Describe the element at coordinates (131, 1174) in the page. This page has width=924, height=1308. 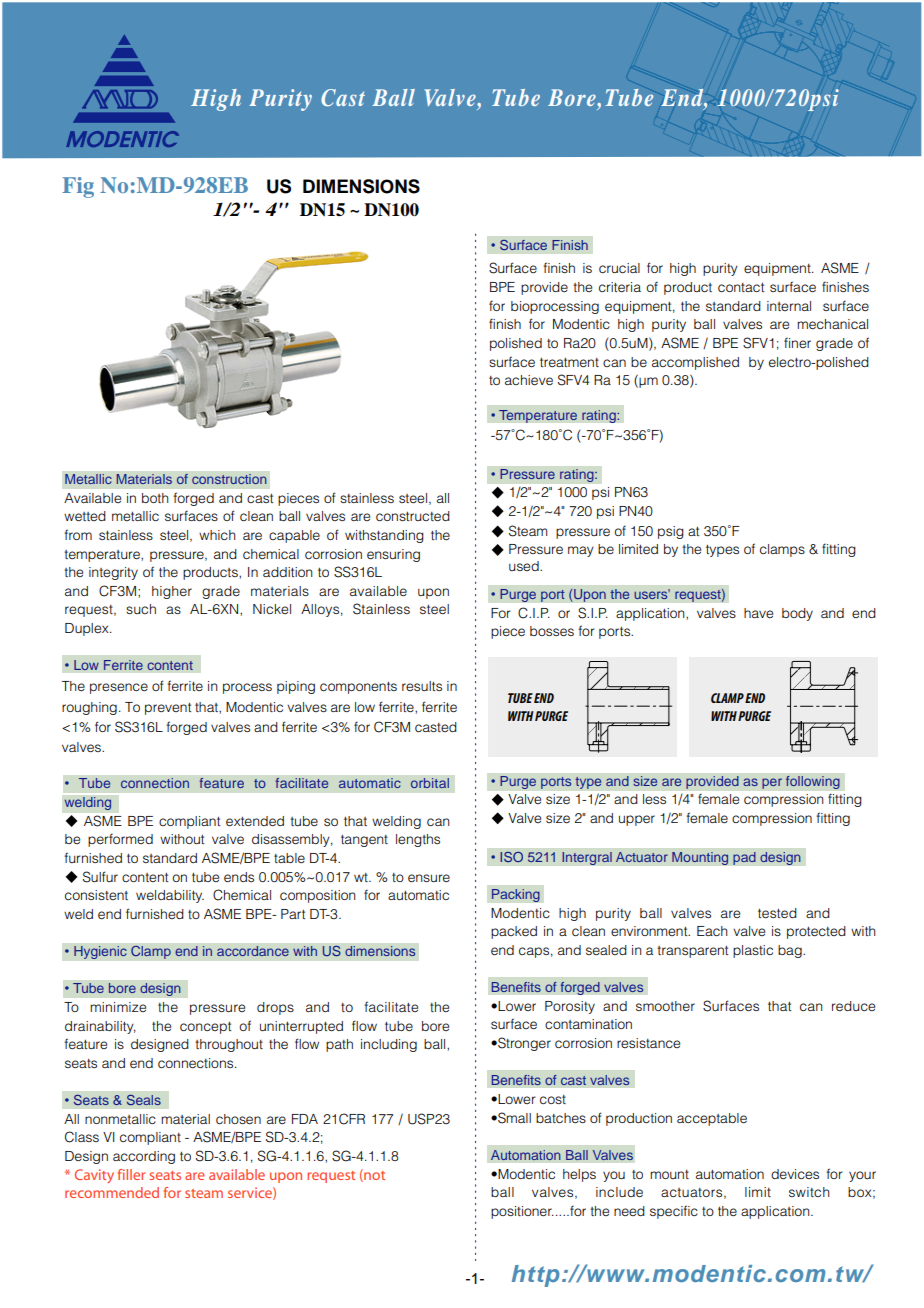
I see `filler` at that location.
